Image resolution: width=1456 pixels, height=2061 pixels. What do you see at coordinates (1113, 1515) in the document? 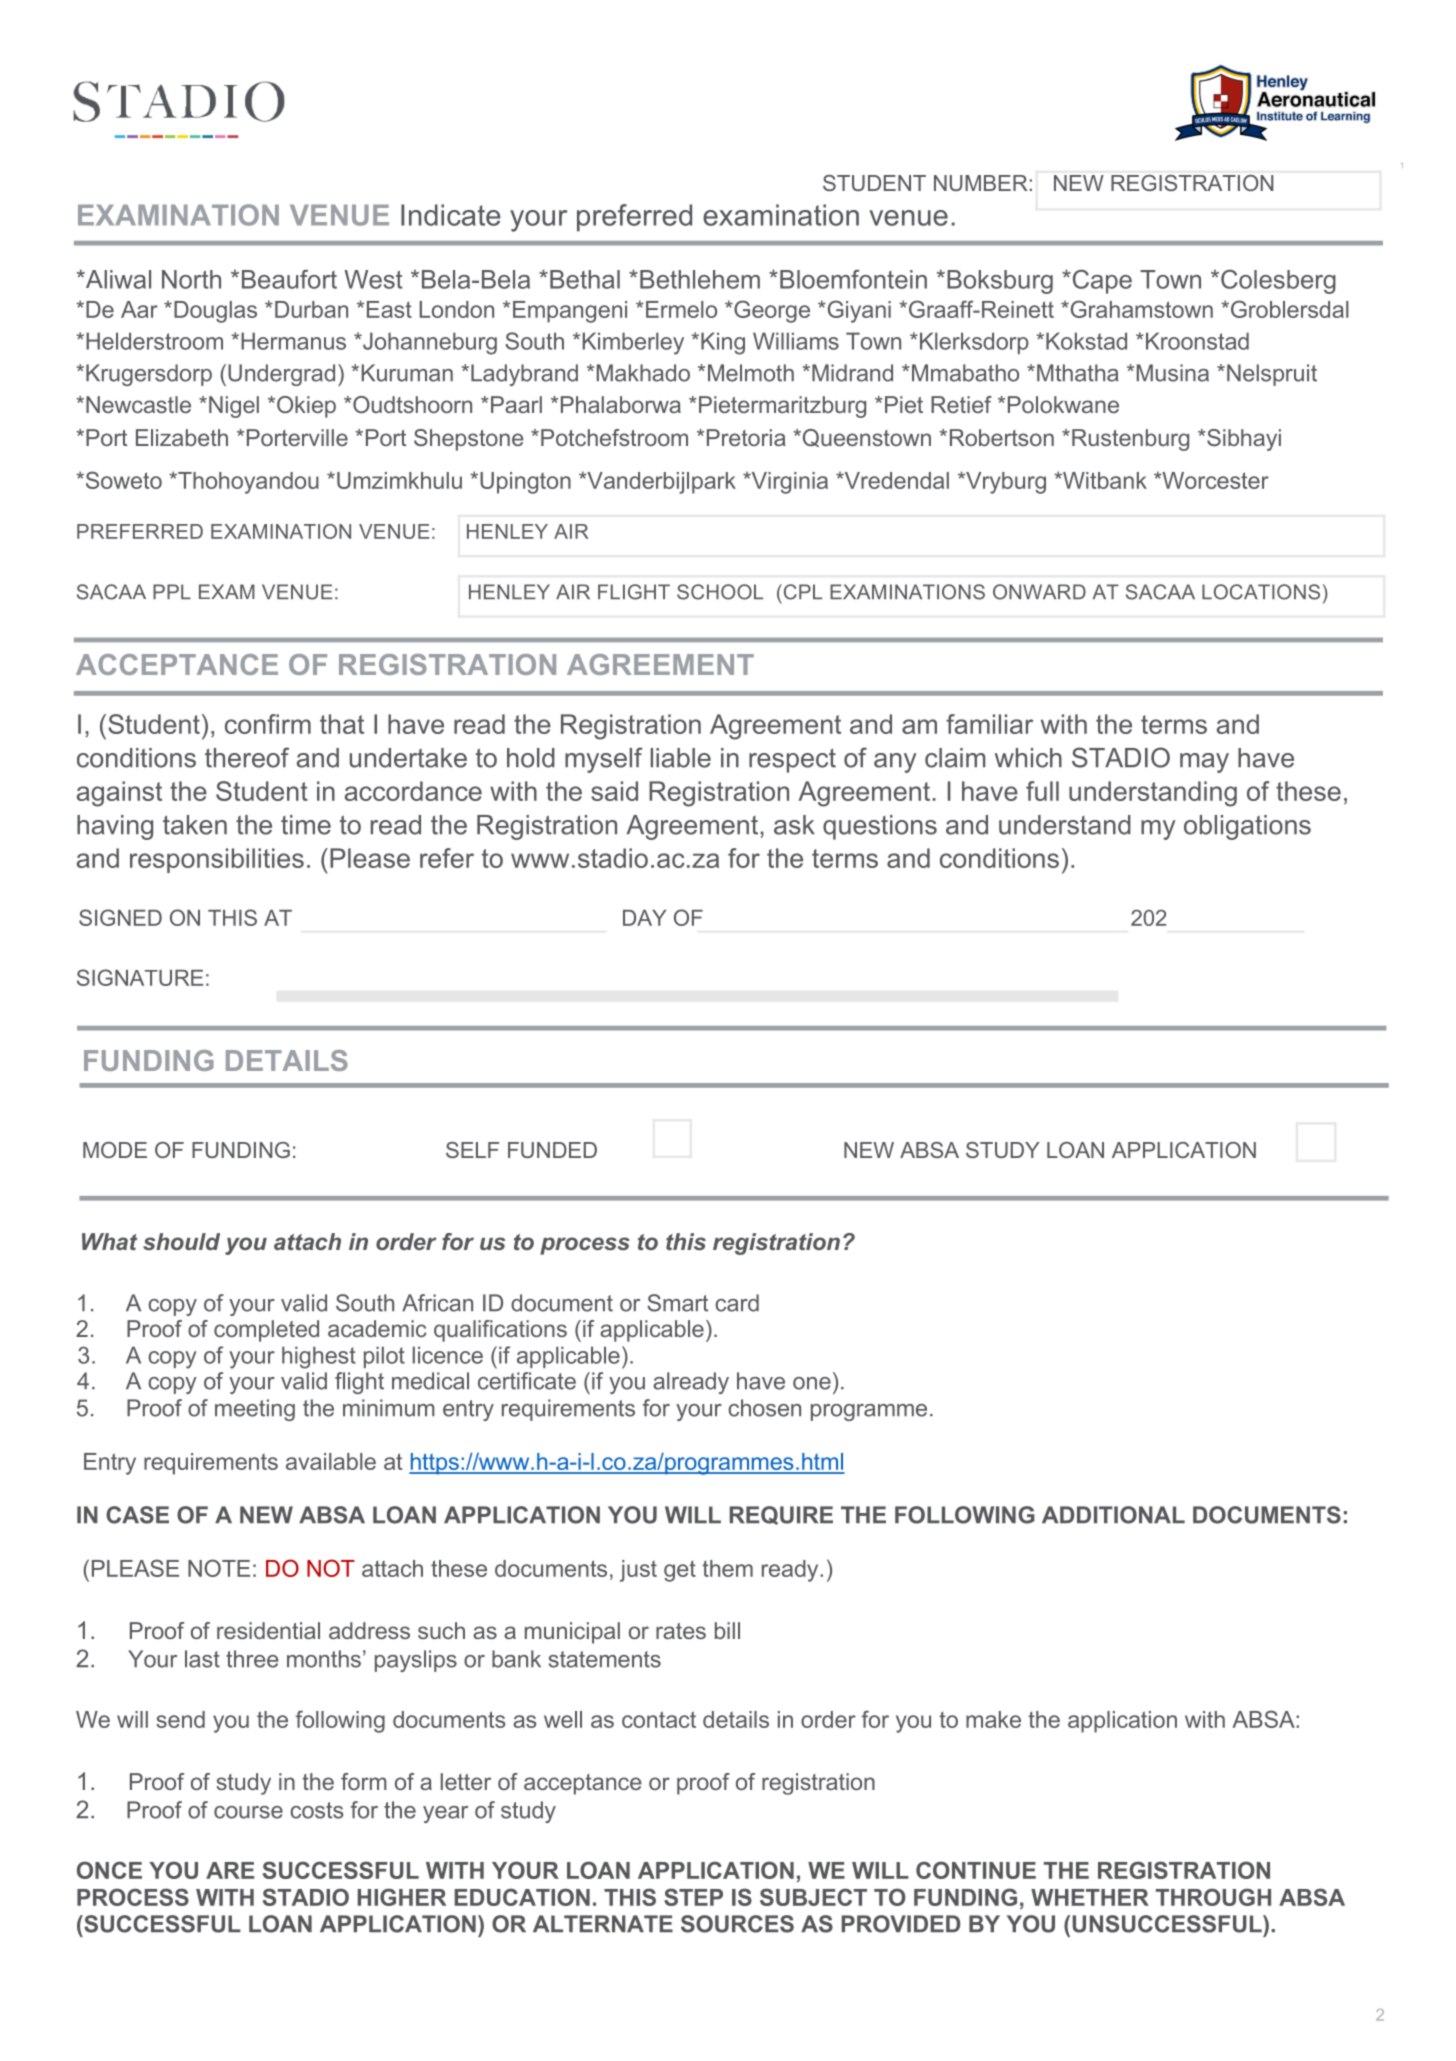
I see `ADDITIONAL` at bounding box center [1113, 1515].
